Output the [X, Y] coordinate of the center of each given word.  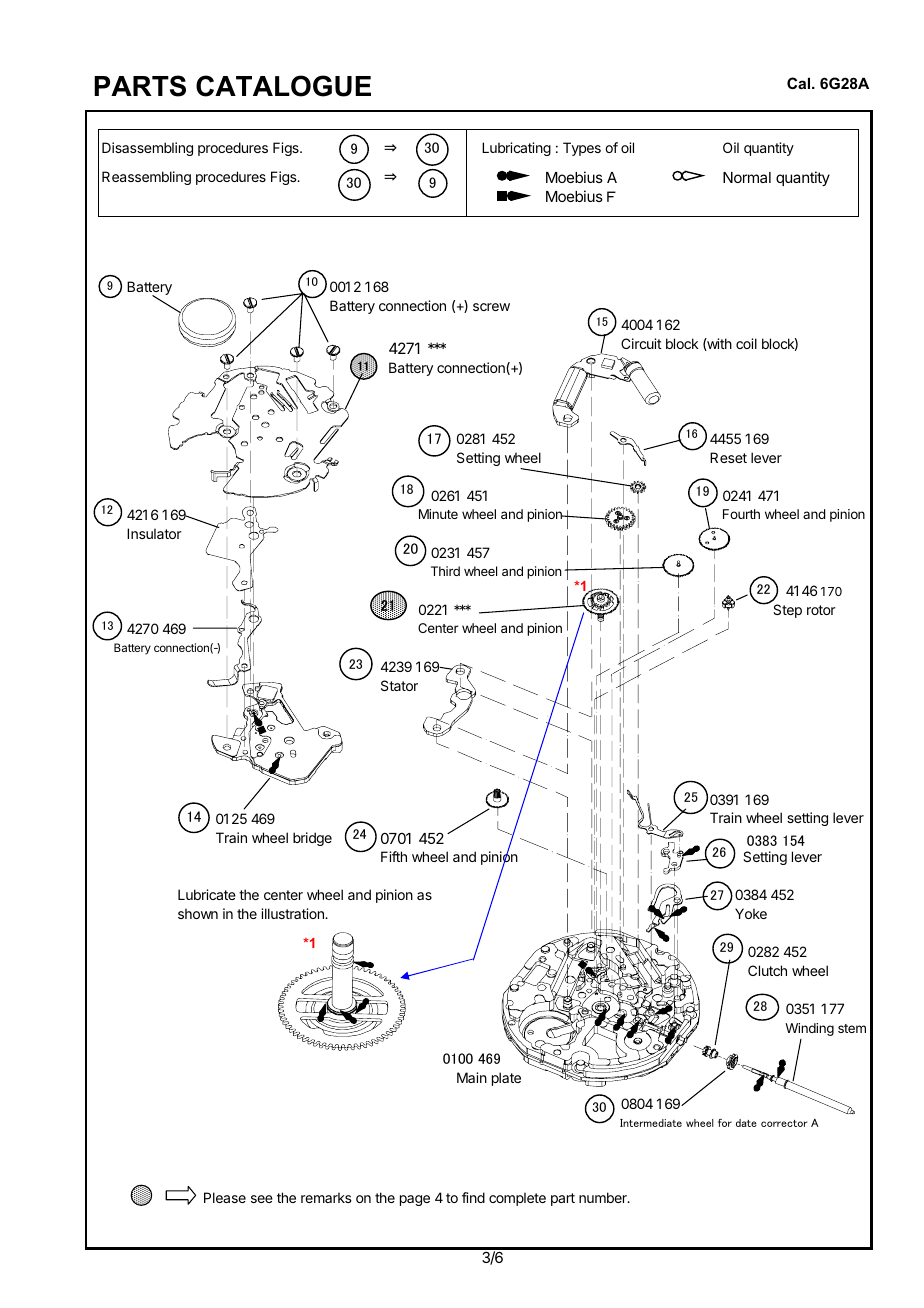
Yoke [751, 913]
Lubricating [516, 149]
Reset [728, 457]
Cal [800, 83]
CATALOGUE [283, 86]
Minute [438, 514]
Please [225, 1197]
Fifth [394, 856]
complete [517, 1199]
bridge [312, 839]
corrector [784, 1123]
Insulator [154, 533]
